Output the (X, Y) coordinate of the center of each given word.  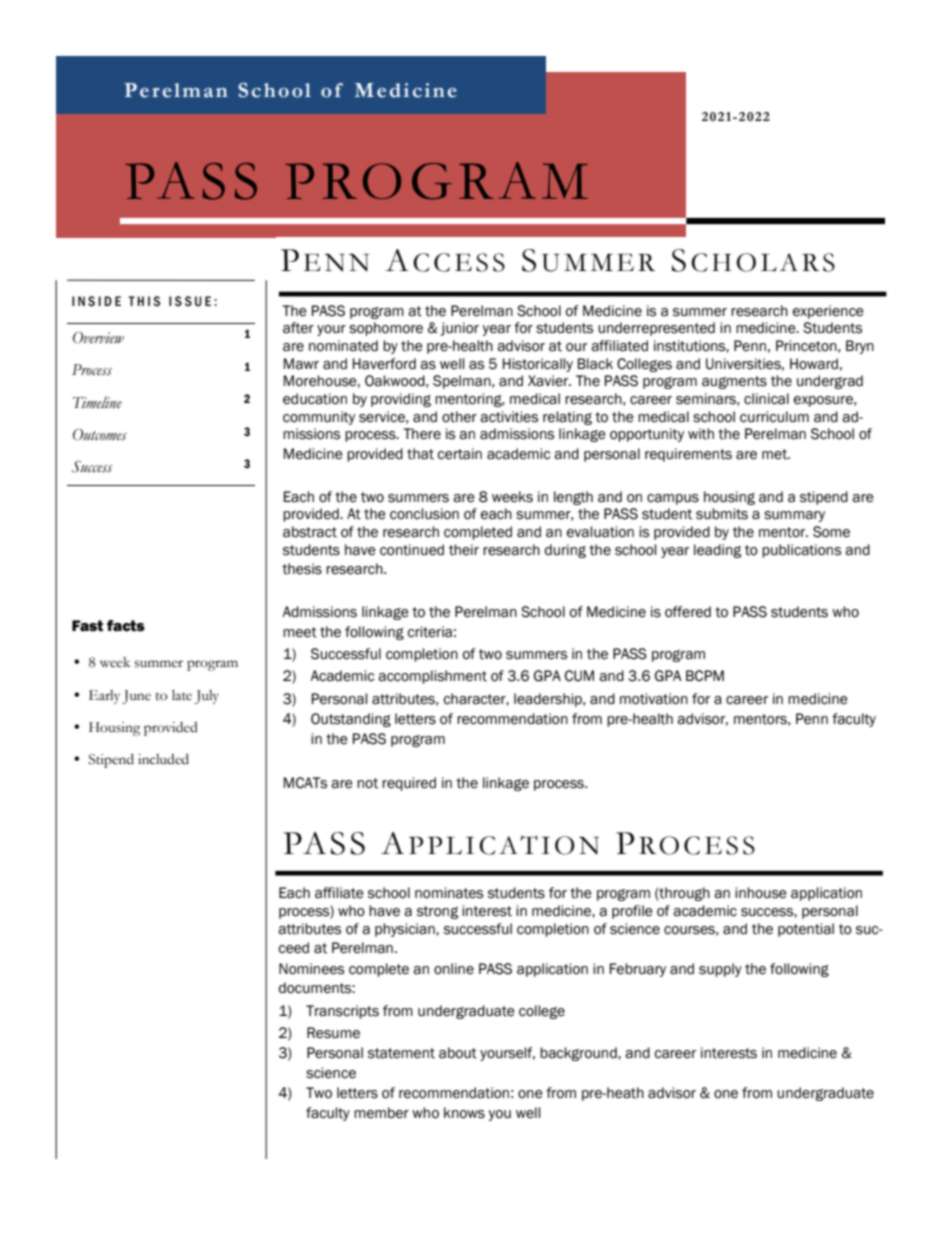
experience (828, 312)
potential (806, 930)
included (163, 759)
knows (464, 1113)
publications (801, 551)
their (464, 550)
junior (460, 329)
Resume (333, 1033)
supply (720, 970)
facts (126, 626)
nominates (449, 893)
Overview (98, 338)
